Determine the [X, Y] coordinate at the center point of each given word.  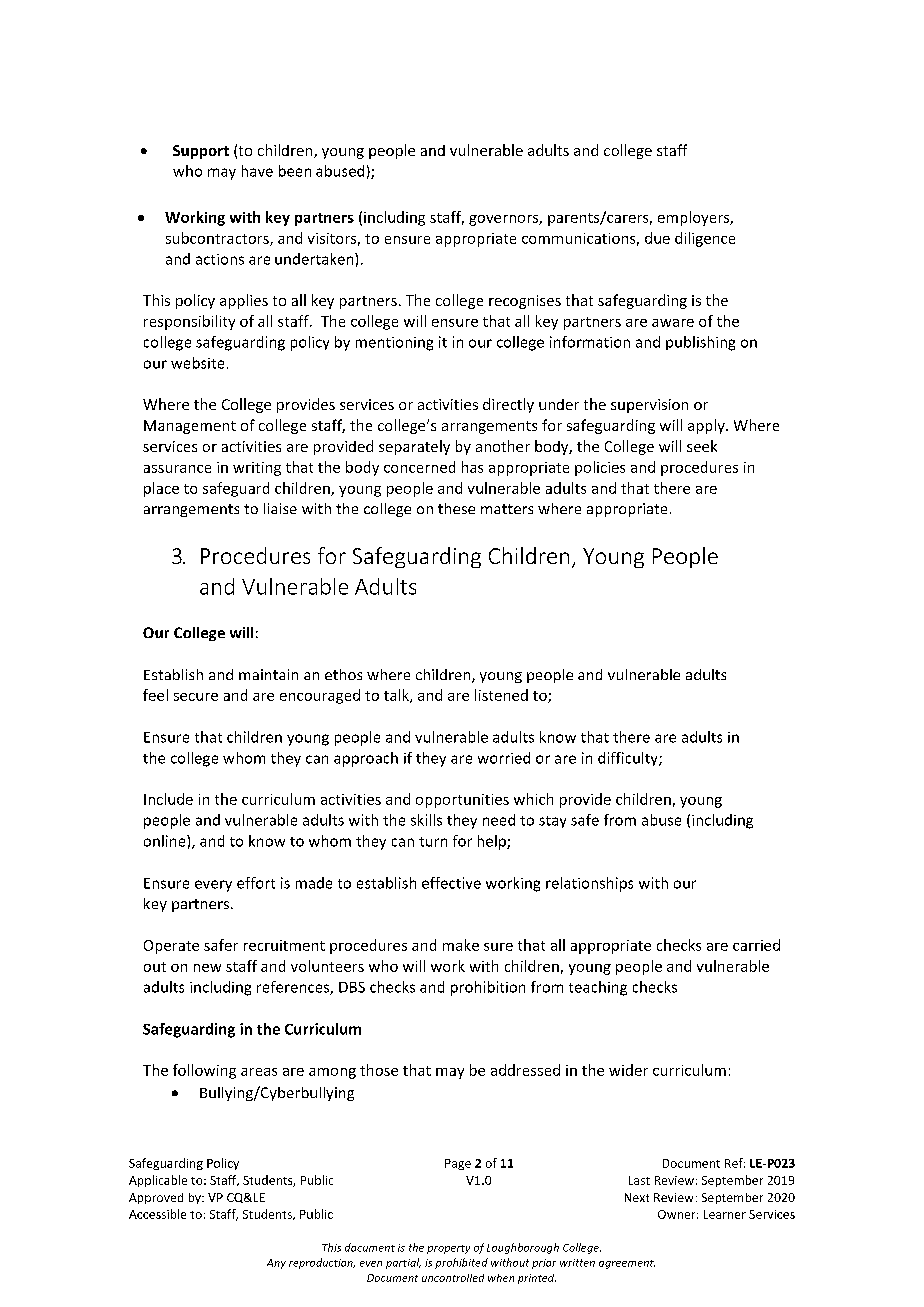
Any [276, 1264]
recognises [525, 302]
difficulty [629, 759]
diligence [705, 239]
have [257, 171]
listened [501, 695]
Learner [725, 1214]
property [448, 1249]
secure [196, 697]
